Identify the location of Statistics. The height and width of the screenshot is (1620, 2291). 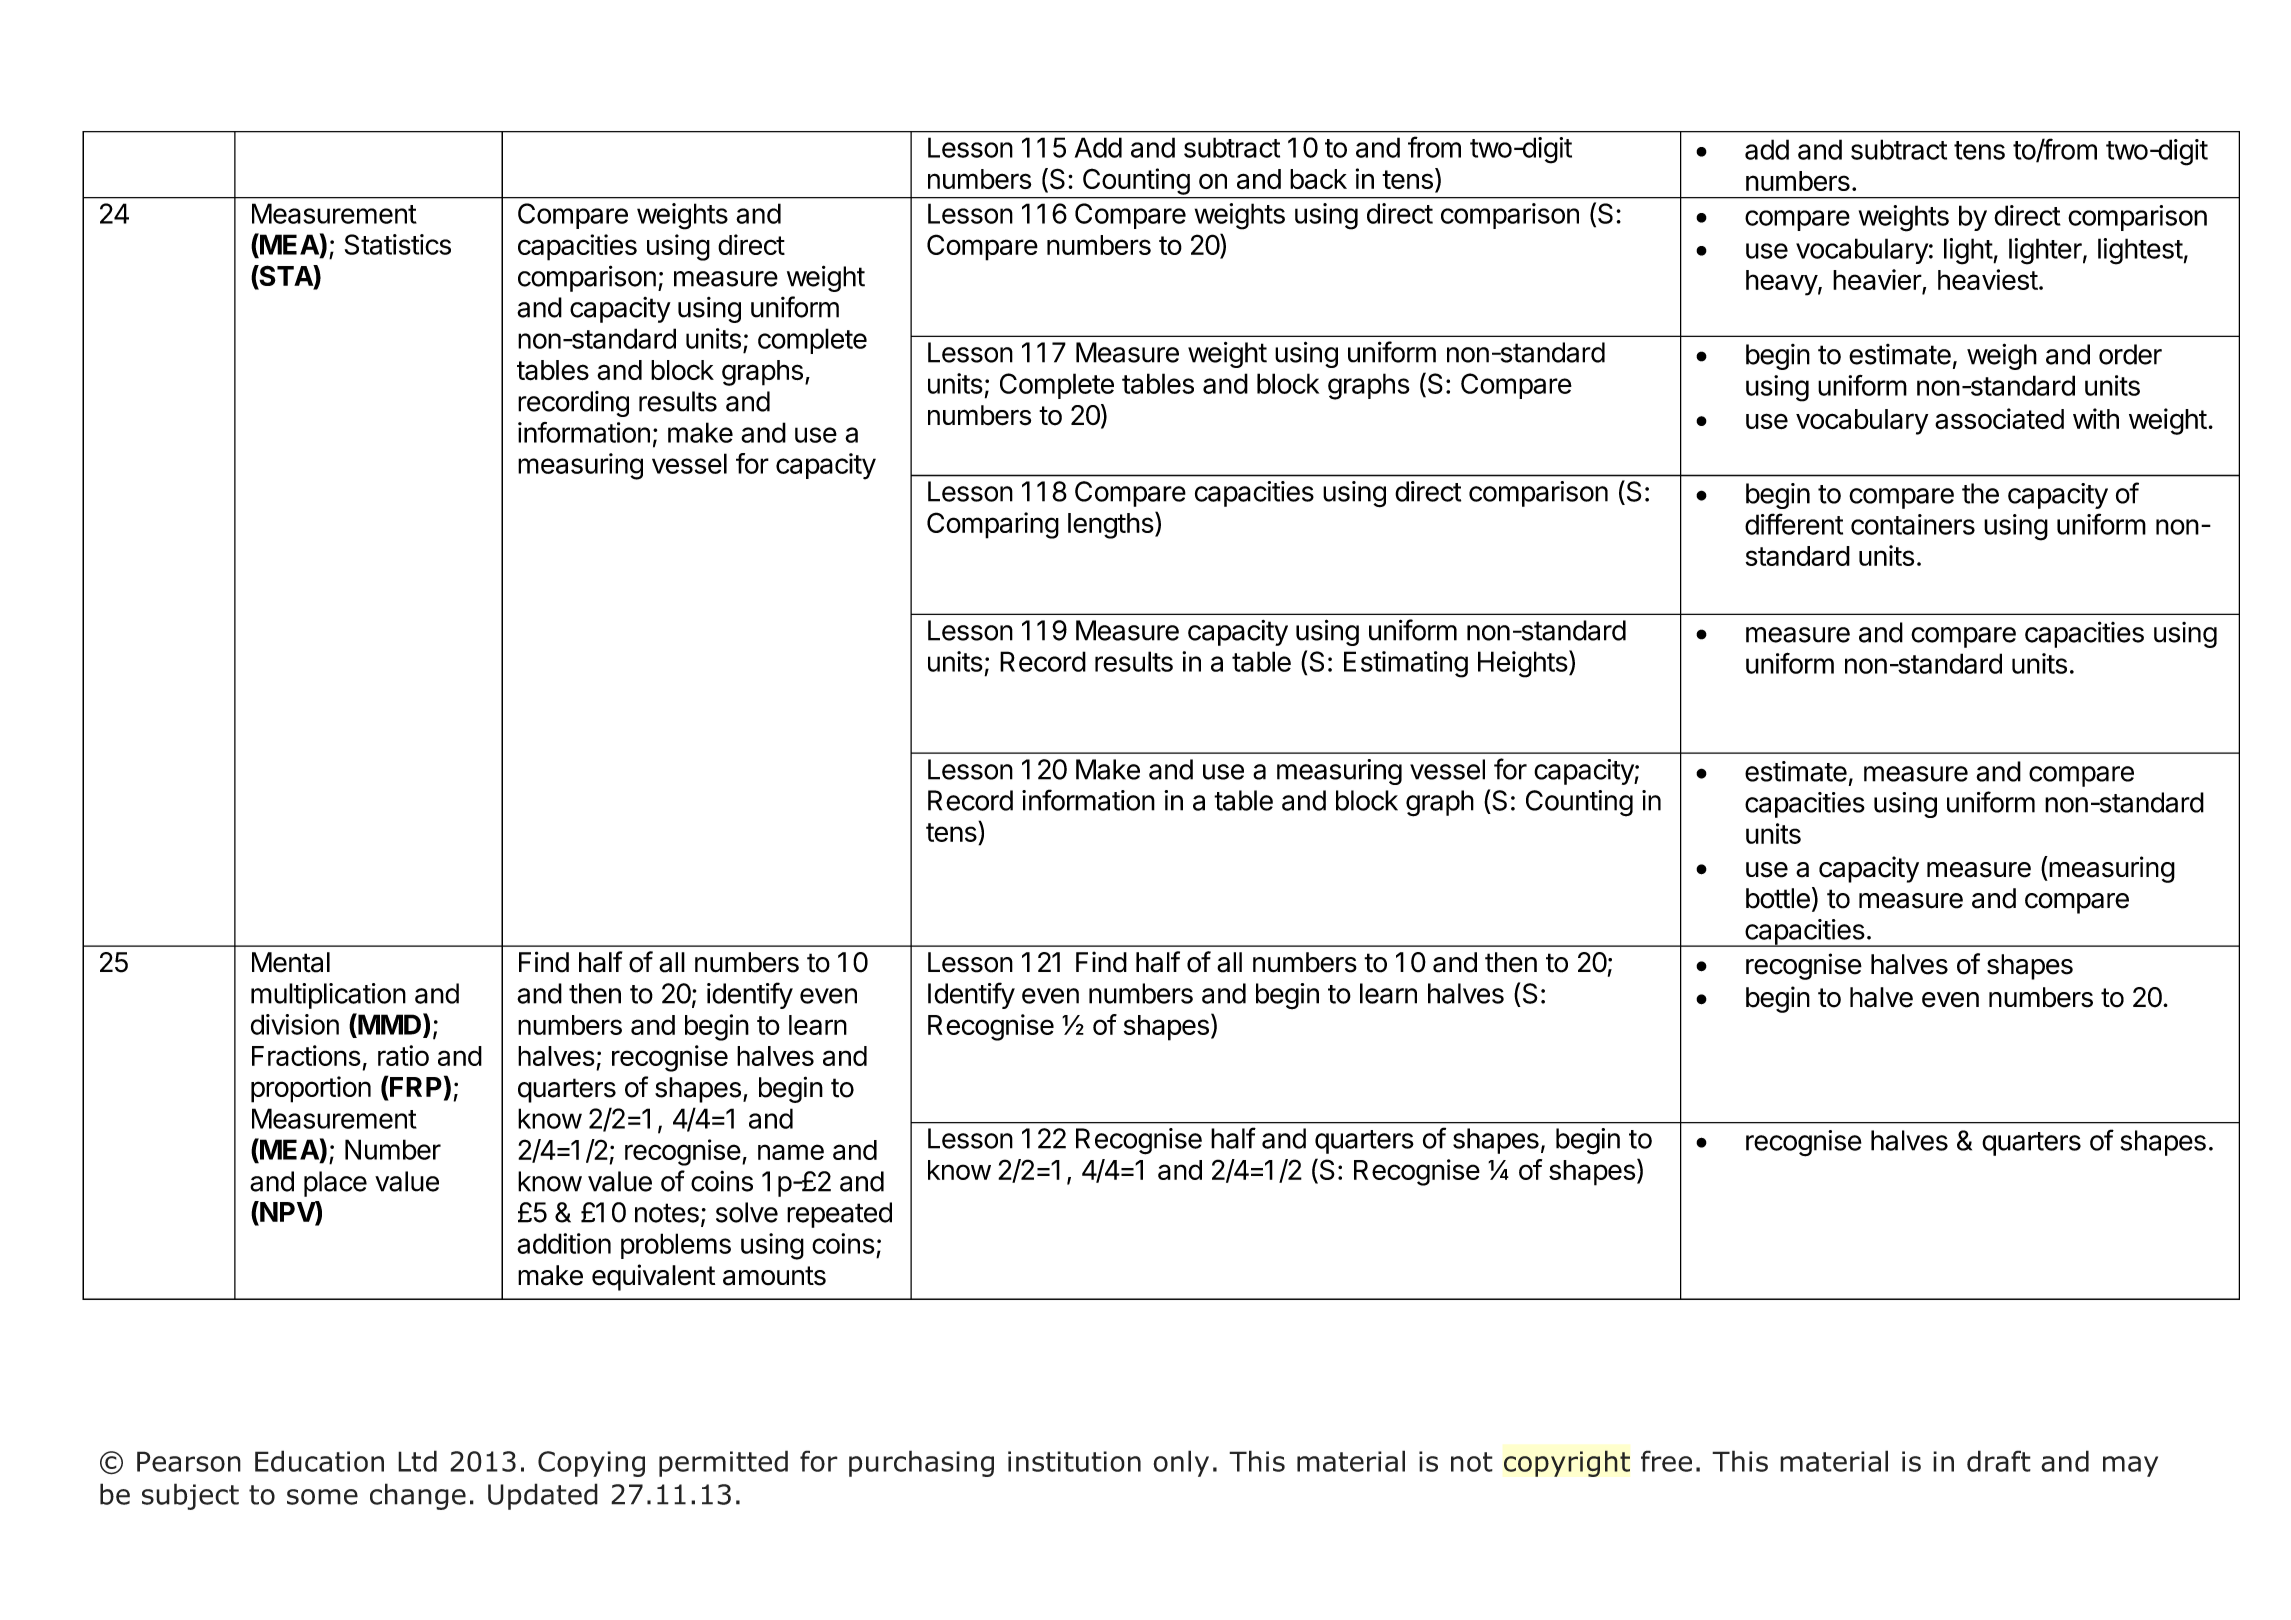
(398, 244).
